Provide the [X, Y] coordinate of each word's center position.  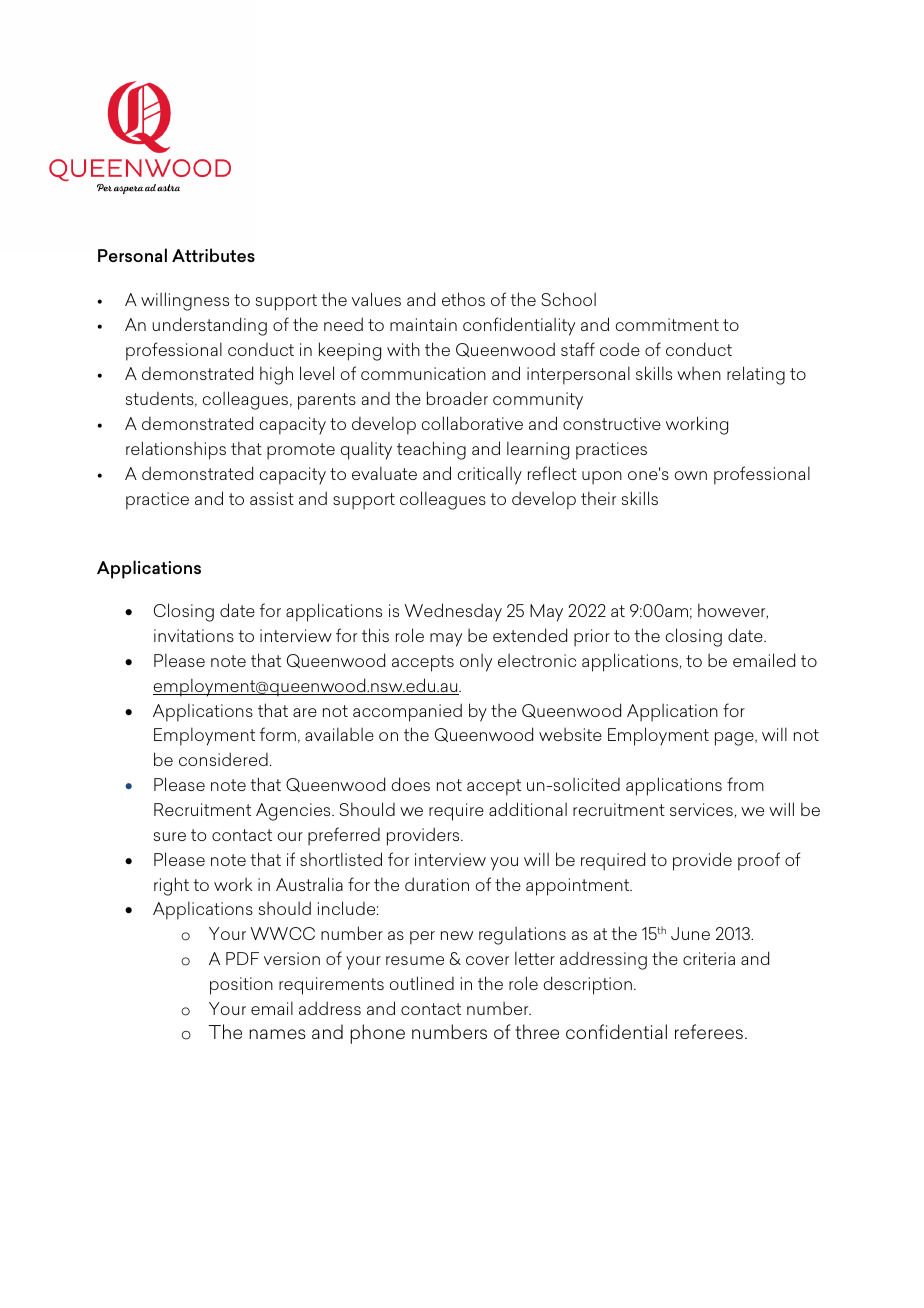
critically [489, 475]
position [241, 986]
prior [592, 638]
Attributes [213, 255]
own [690, 475]
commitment [667, 324]
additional [528, 809]
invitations [194, 635]
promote [301, 451]
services [701, 809]
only [476, 663]
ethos [463, 299]
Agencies [294, 812]
